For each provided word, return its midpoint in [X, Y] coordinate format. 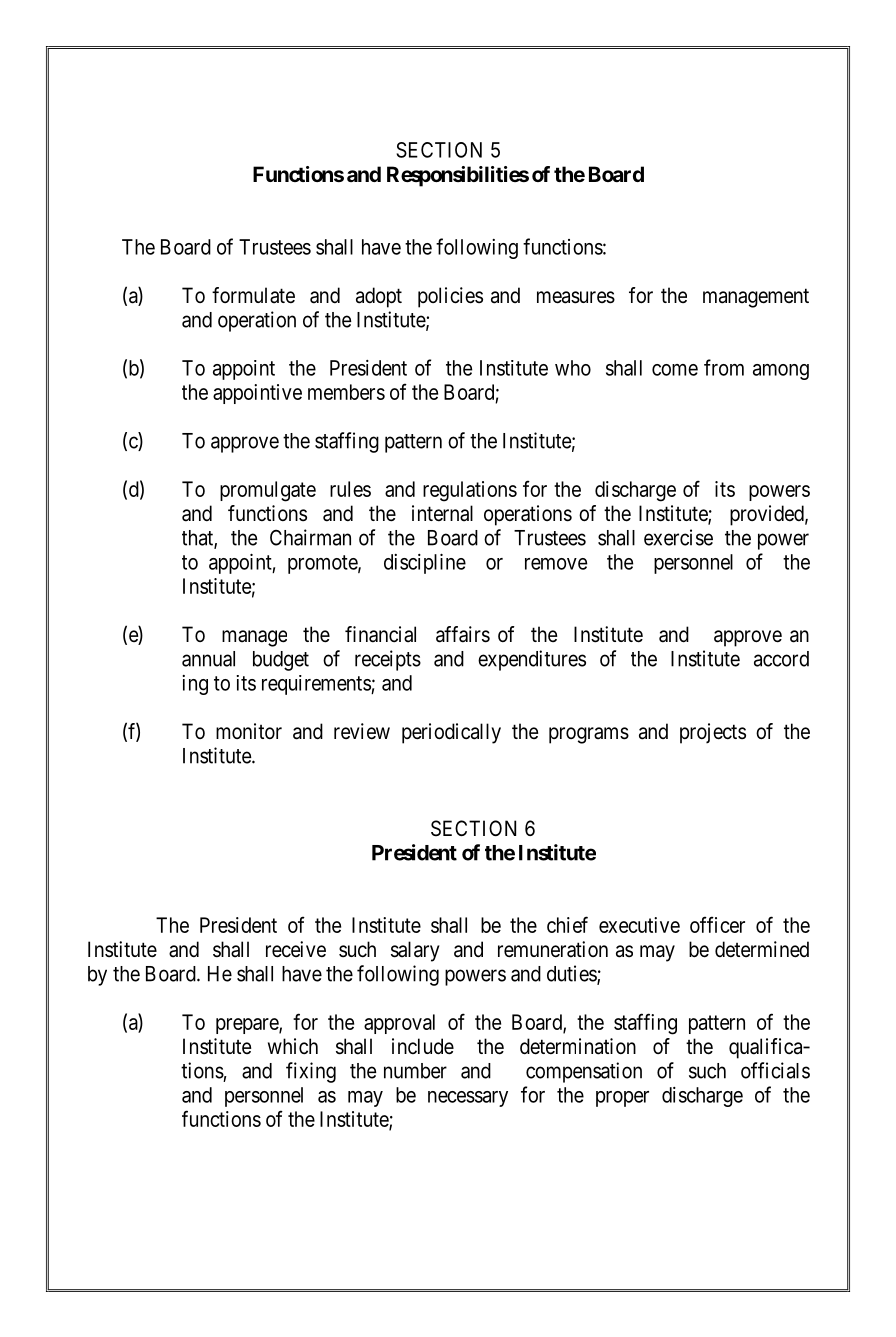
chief [567, 924]
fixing [311, 1072]
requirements [317, 685]
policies [450, 297]
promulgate [268, 491]
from [724, 367]
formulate [253, 295]
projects [713, 733]
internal [442, 513]
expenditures [532, 660]
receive [296, 949]
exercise [678, 537]
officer [717, 924]
